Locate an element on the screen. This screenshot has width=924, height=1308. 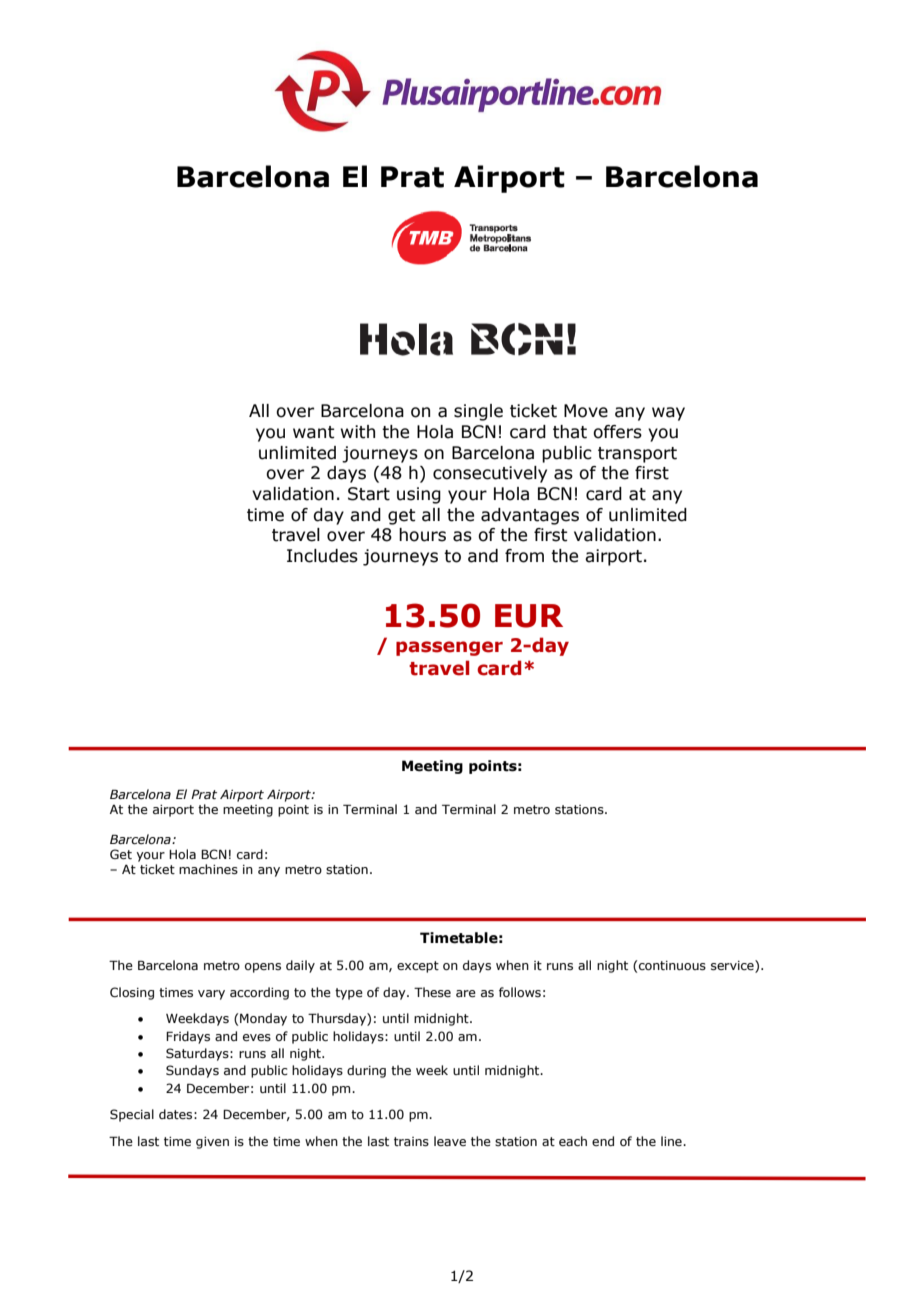
machines is located at coordinates (208, 869).
